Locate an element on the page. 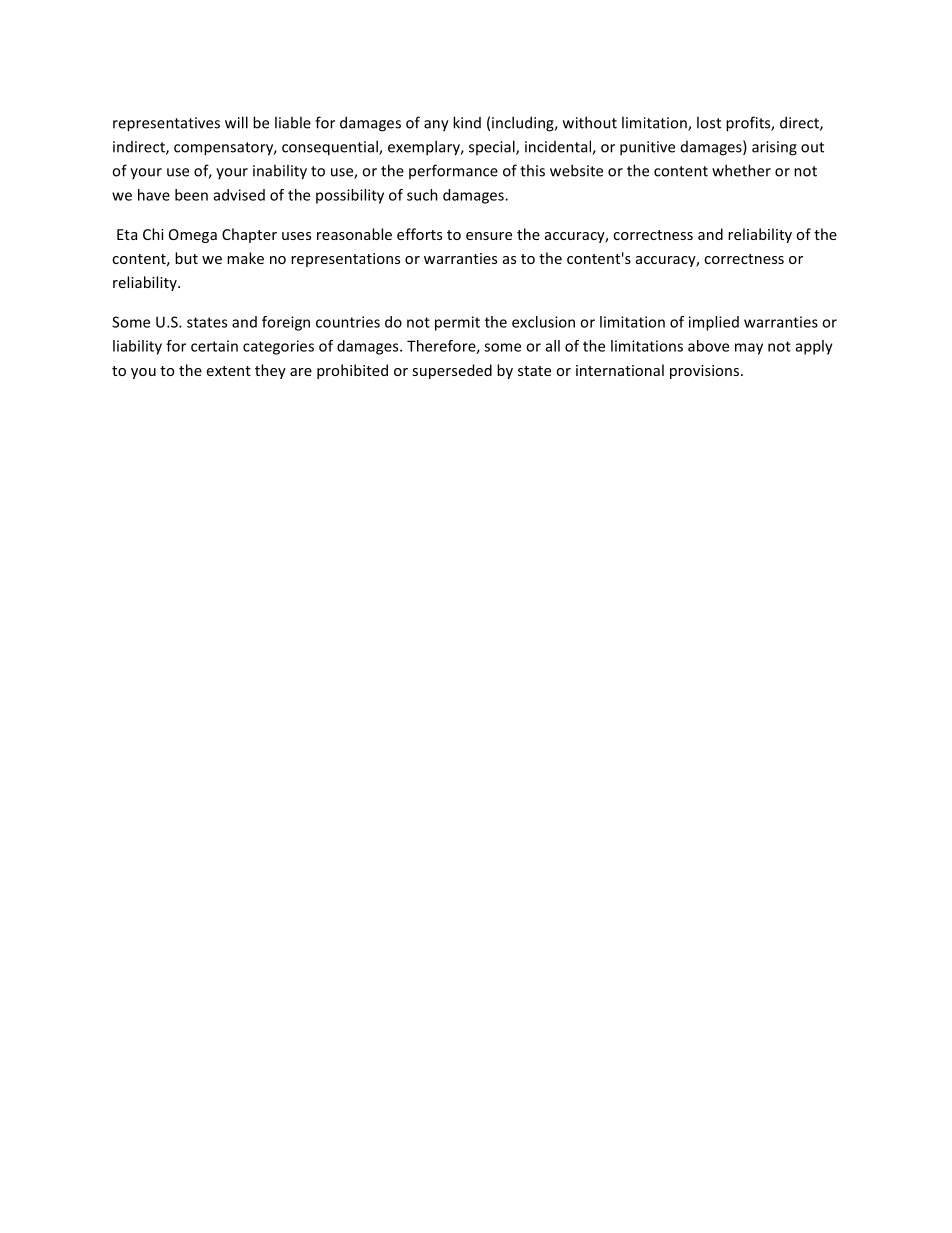 Image resolution: width=952 pixels, height=1233 pixels. foreign is located at coordinates (286, 323).
